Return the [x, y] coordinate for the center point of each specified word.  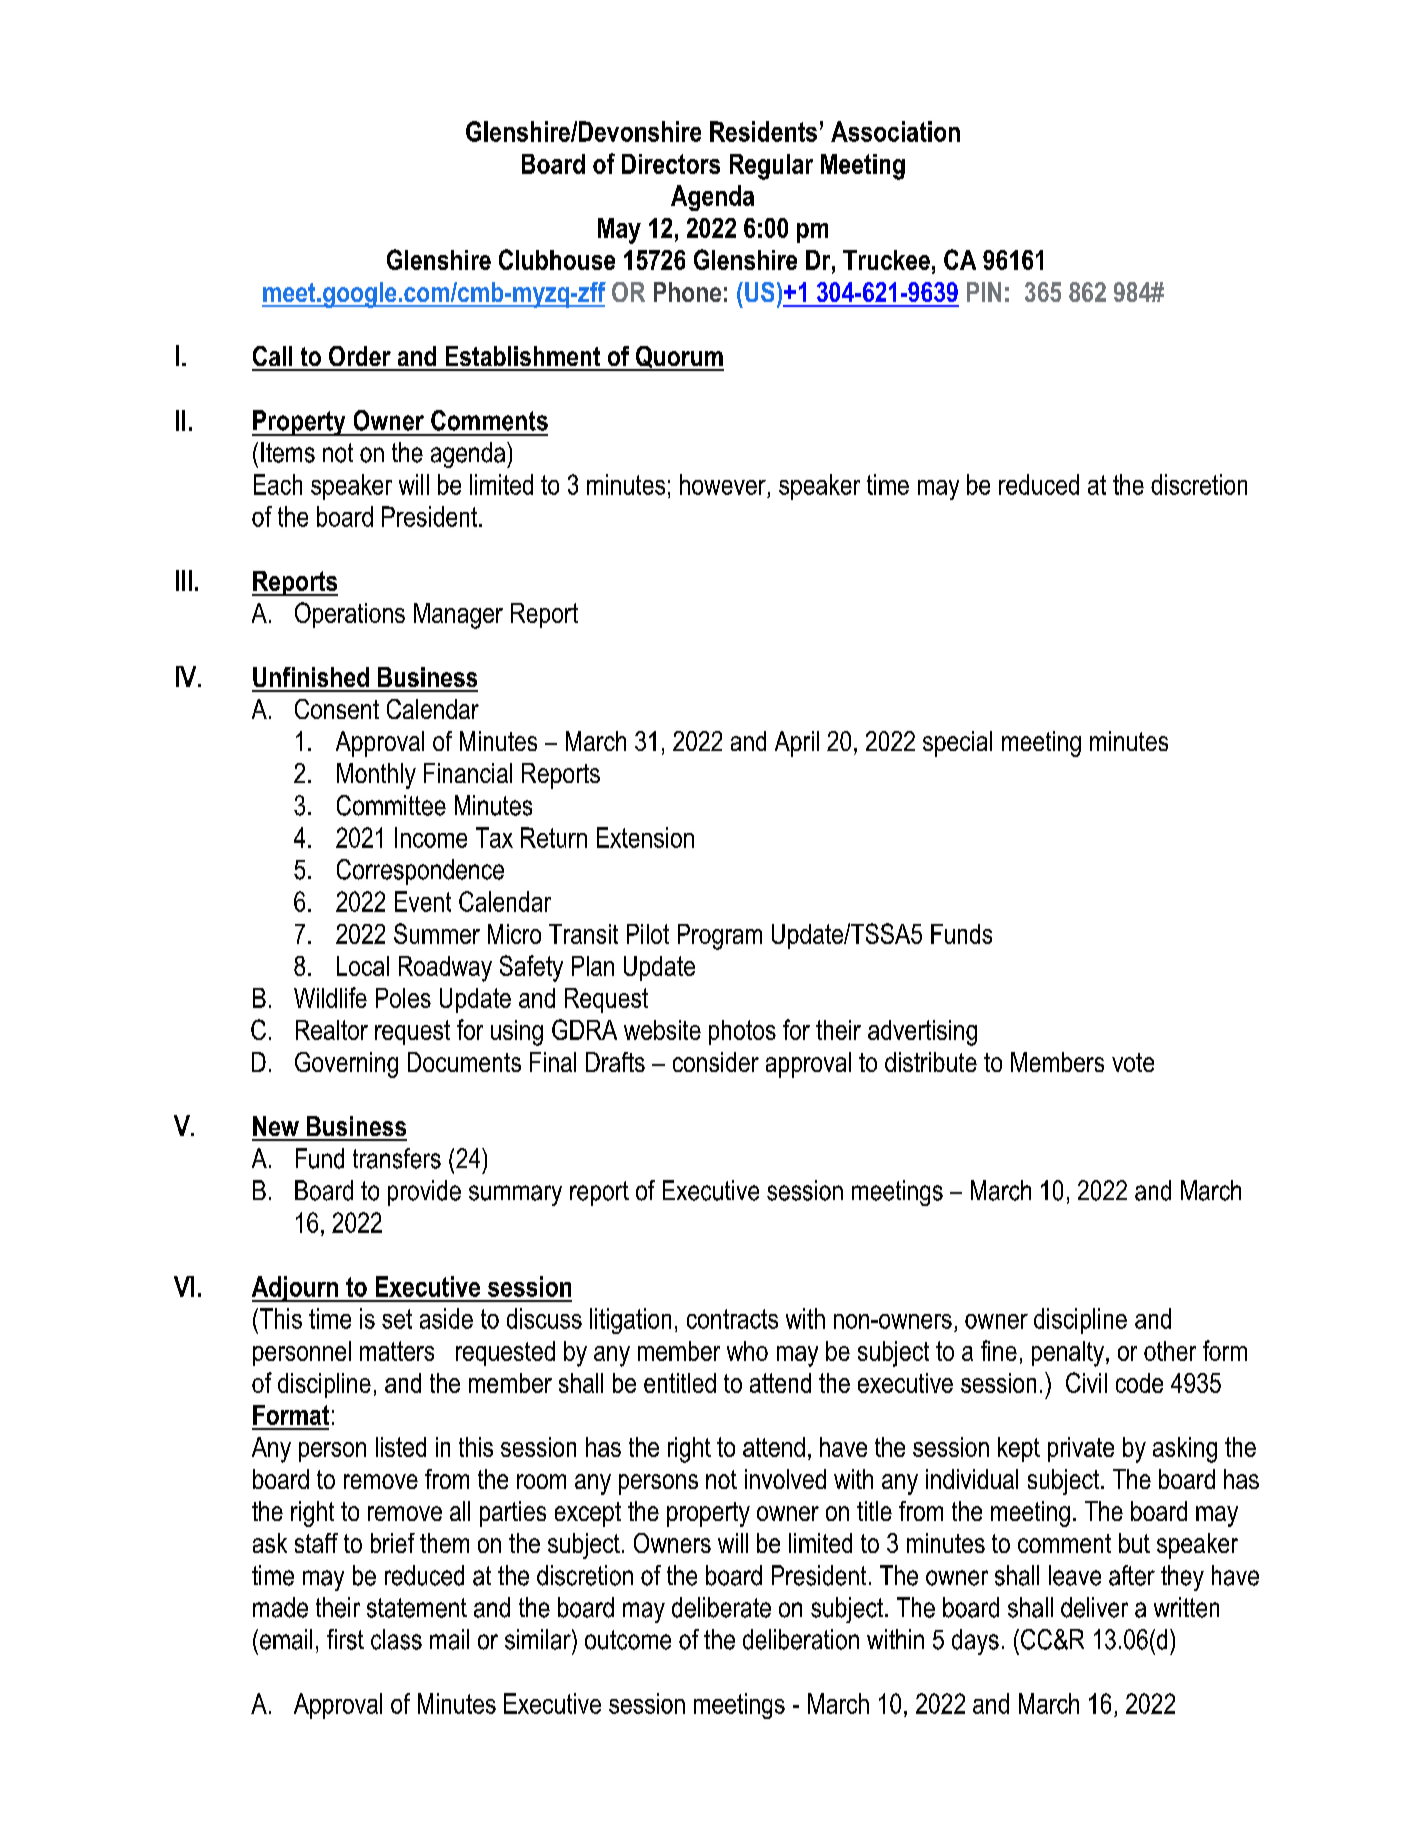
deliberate [721, 1607]
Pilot [648, 934]
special [957, 744]
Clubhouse [557, 259]
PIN [984, 292]
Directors [671, 164]
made [280, 1607]
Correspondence [420, 872]
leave [1075, 1575]
